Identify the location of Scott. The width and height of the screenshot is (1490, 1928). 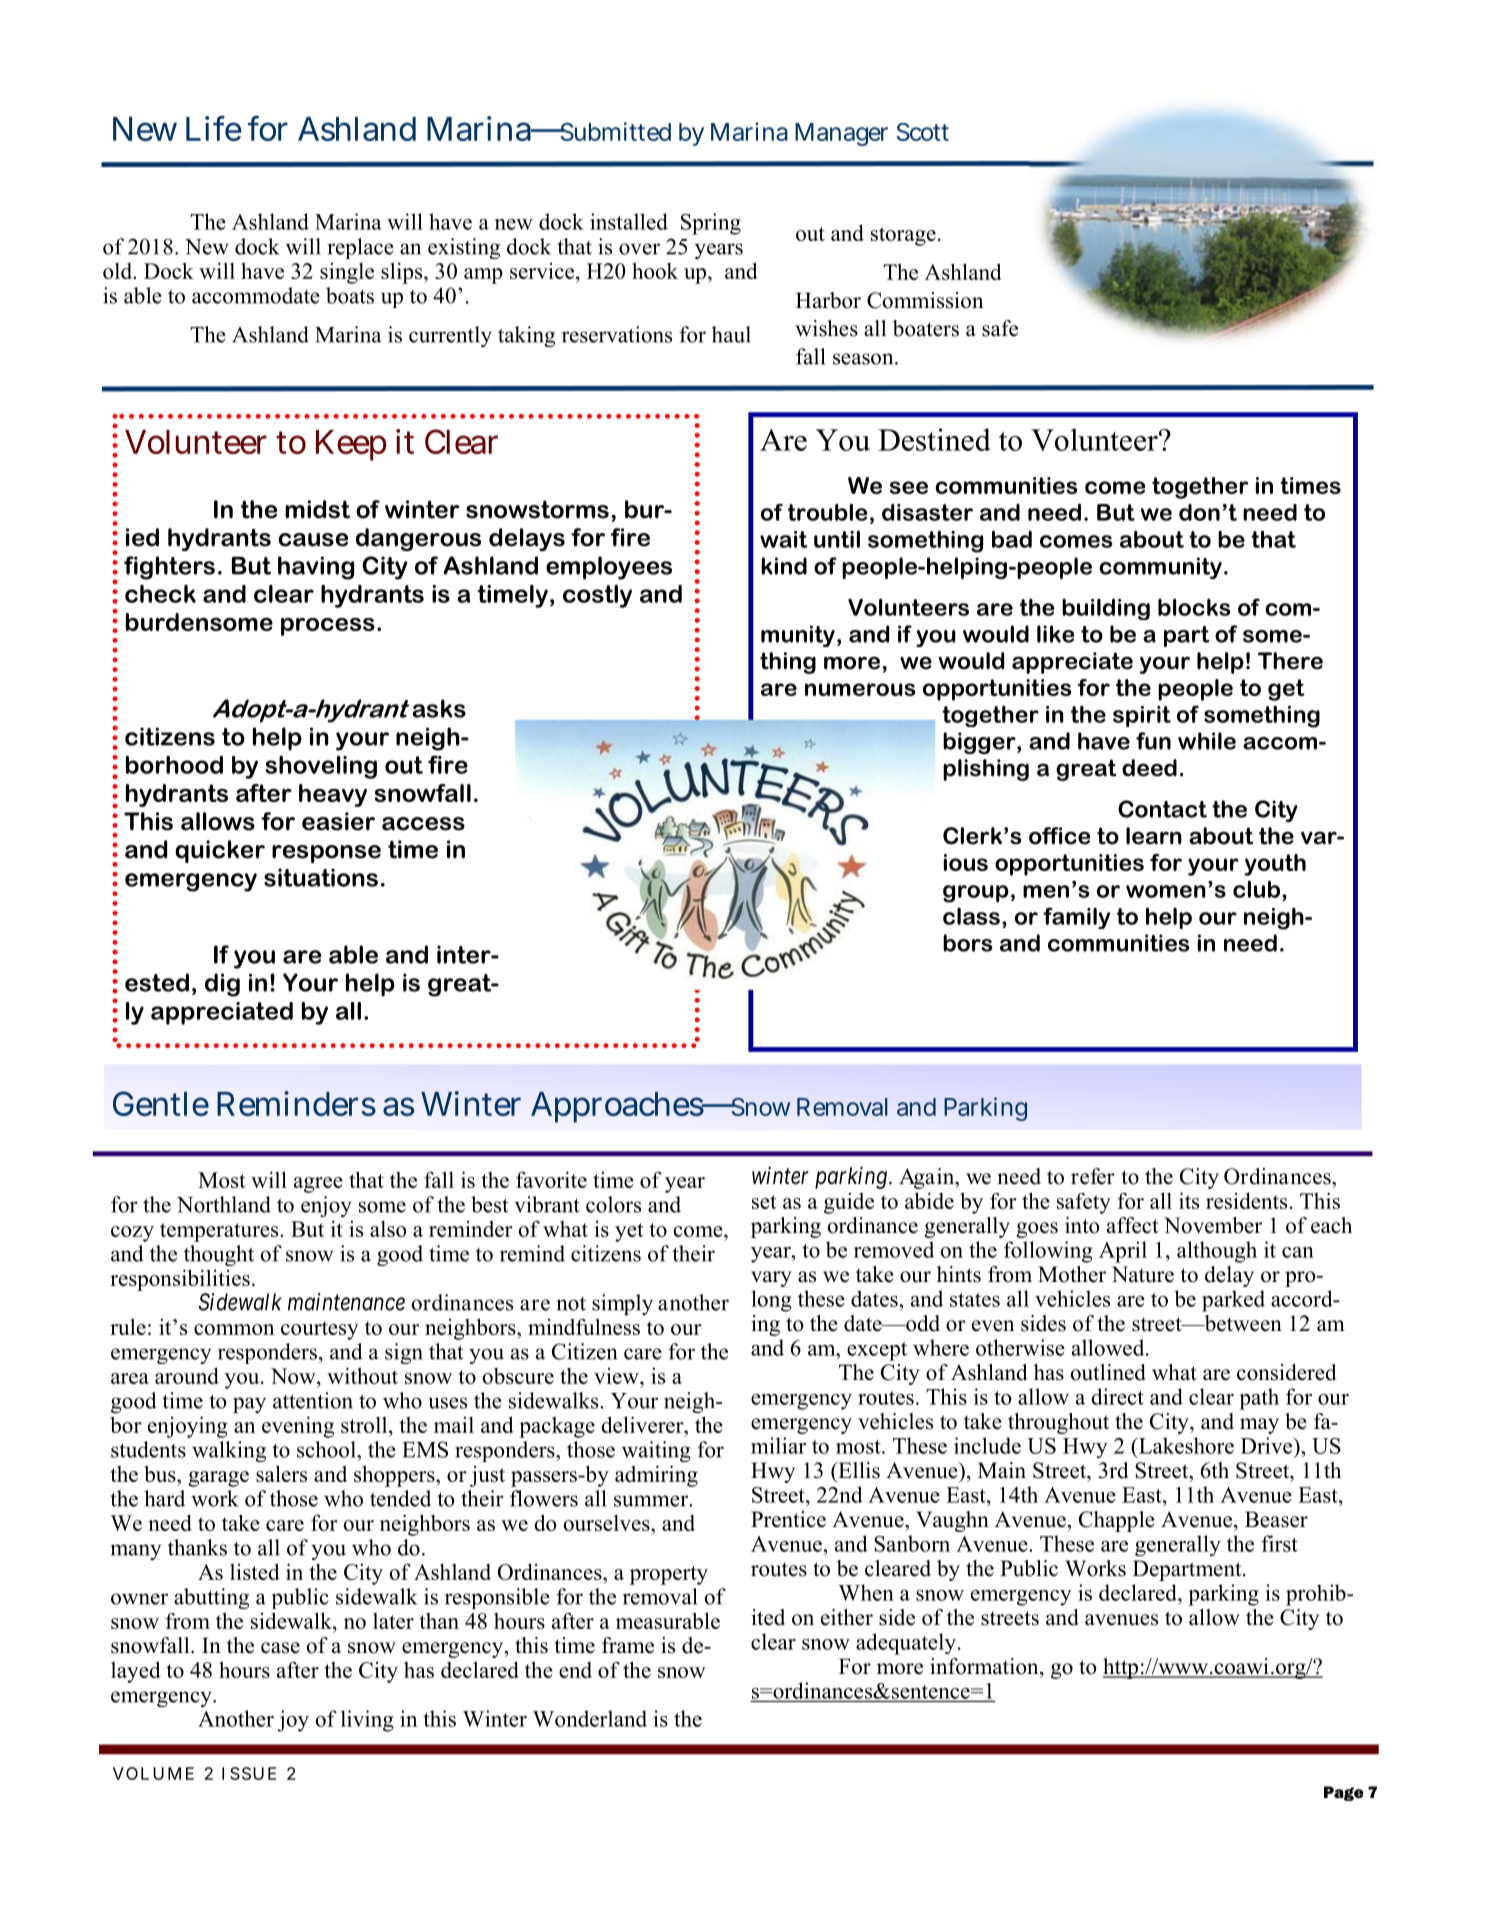
(923, 132).
